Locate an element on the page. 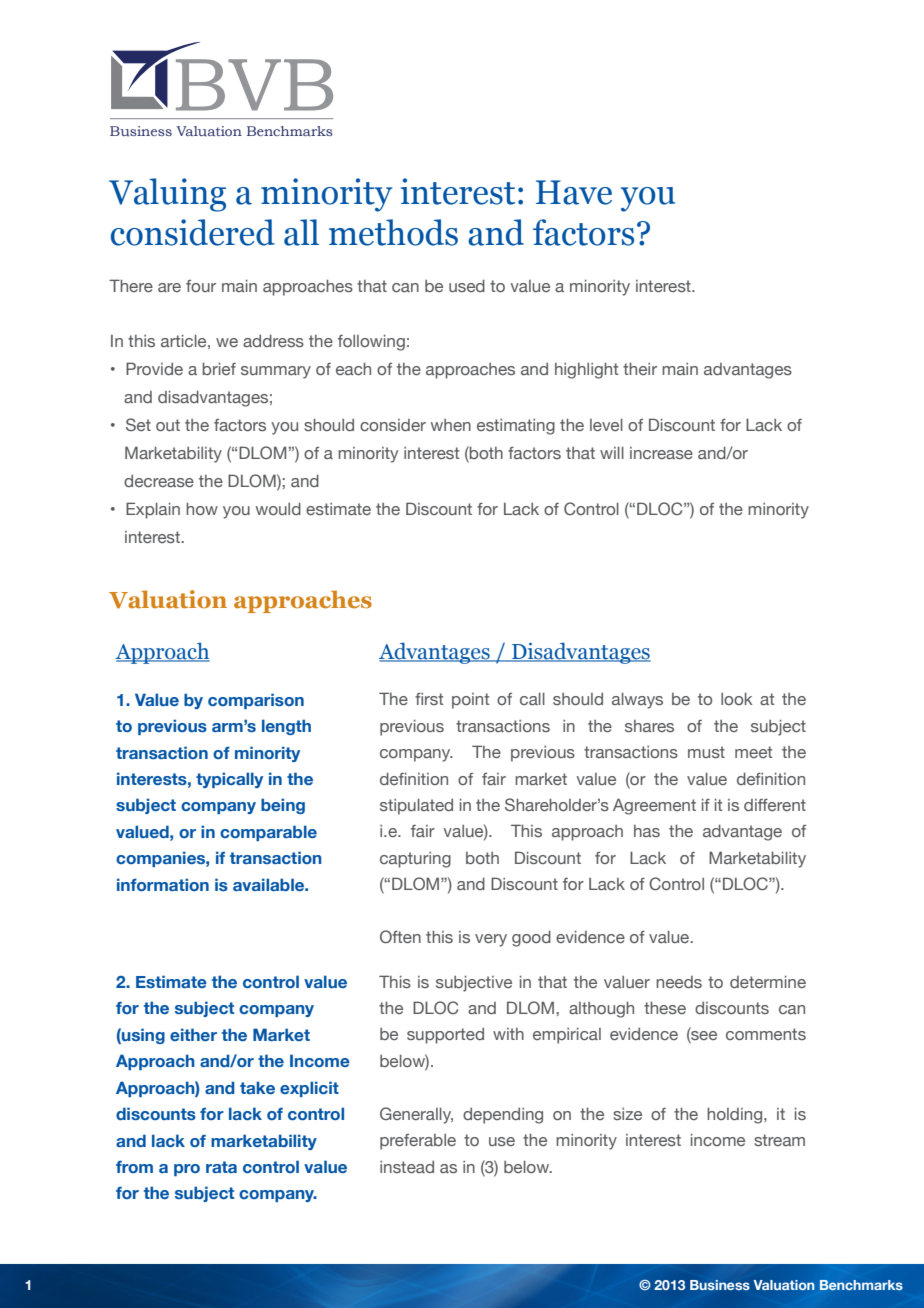  needs is located at coordinates (679, 982).
